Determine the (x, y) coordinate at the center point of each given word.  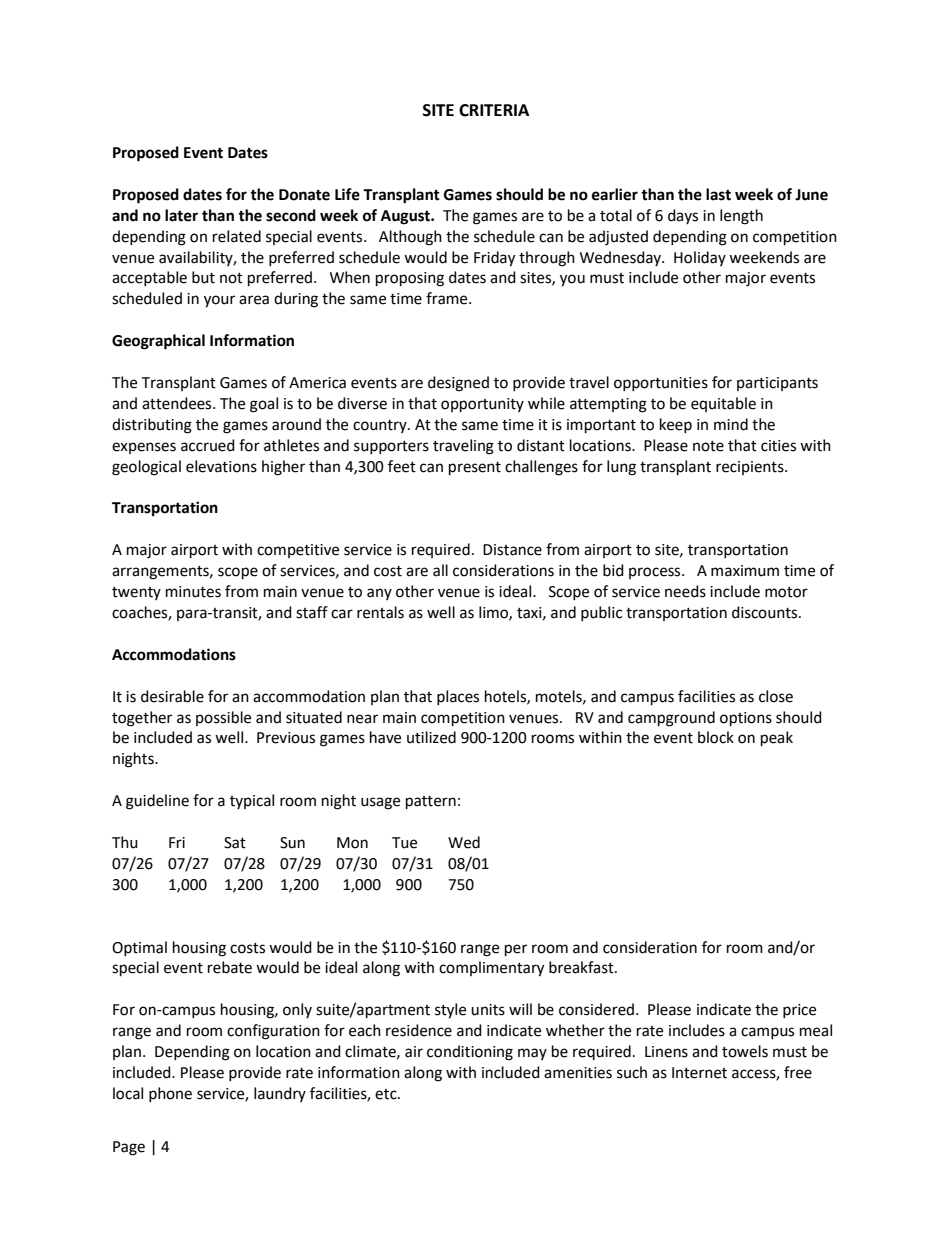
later (181, 215)
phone (170, 1094)
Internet (699, 1073)
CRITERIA (494, 110)
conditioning (470, 1053)
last (718, 194)
